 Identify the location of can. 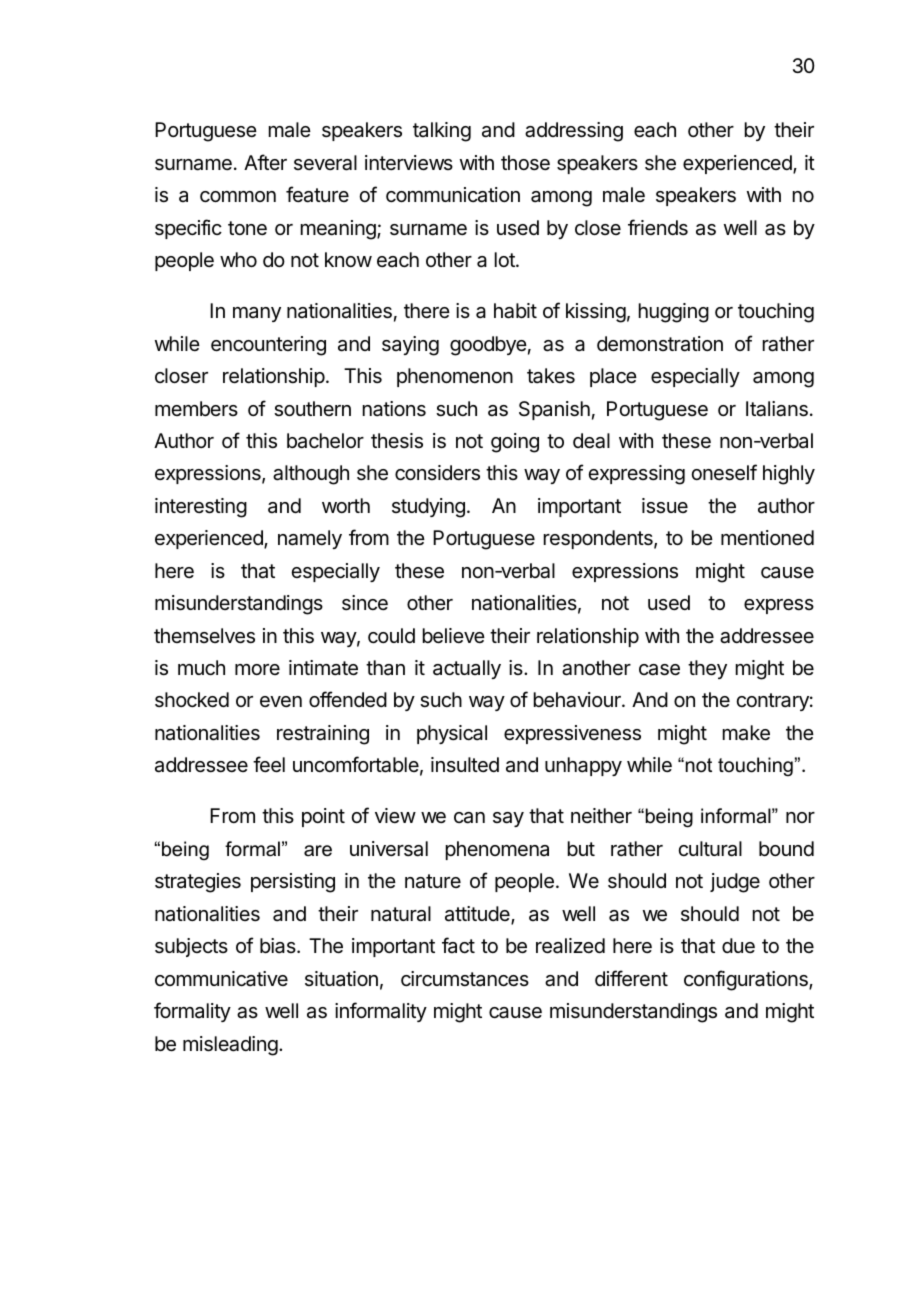
(469, 818).
